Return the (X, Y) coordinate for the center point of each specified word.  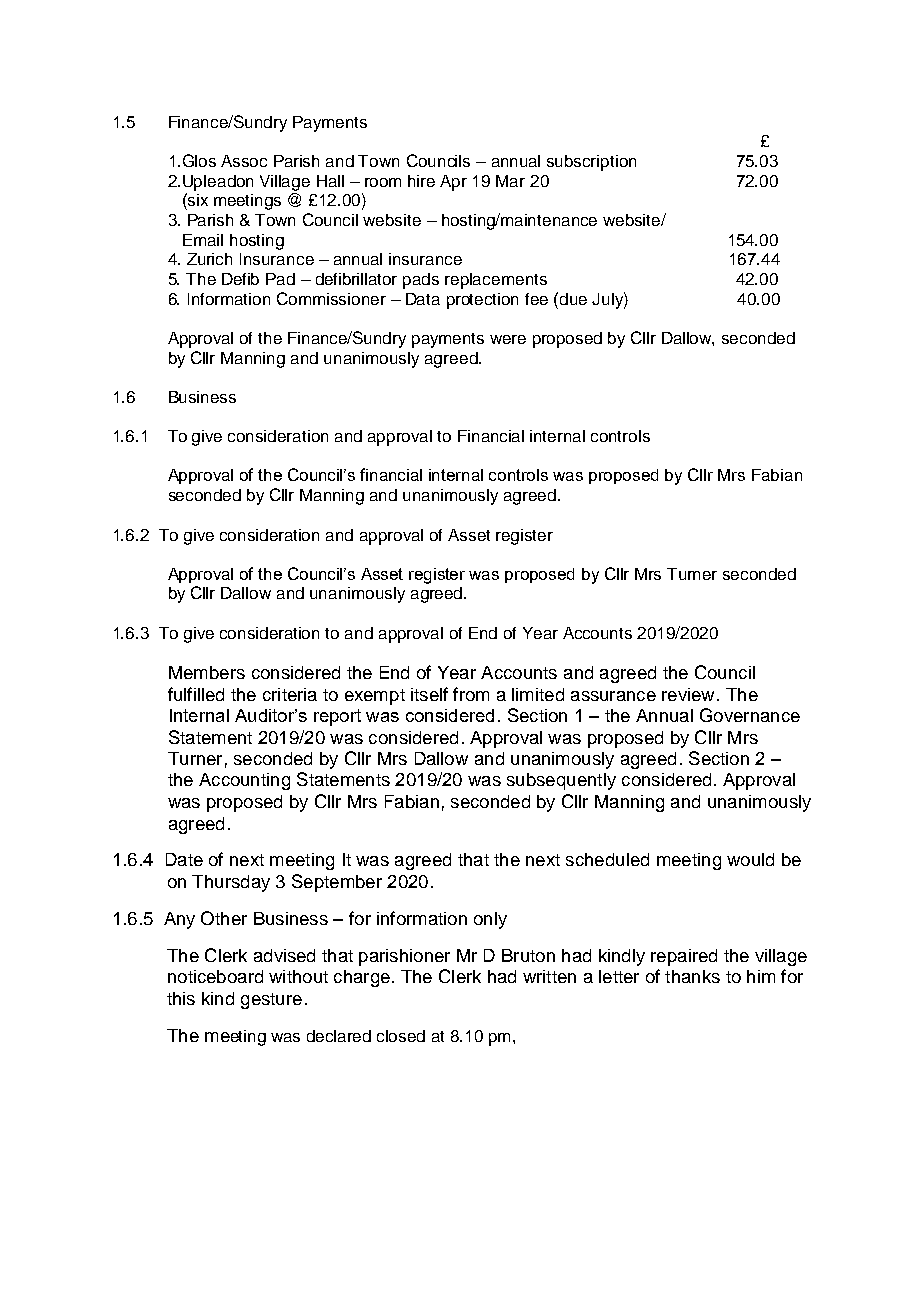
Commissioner (331, 298)
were (508, 339)
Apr (453, 183)
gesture (271, 1001)
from (471, 694)
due (573, 299)
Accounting (244, 781)
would (750, 859)
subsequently (561, 781)
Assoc (244, 161)
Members (207, 672)
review (688, 694)
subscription (591, 163)
